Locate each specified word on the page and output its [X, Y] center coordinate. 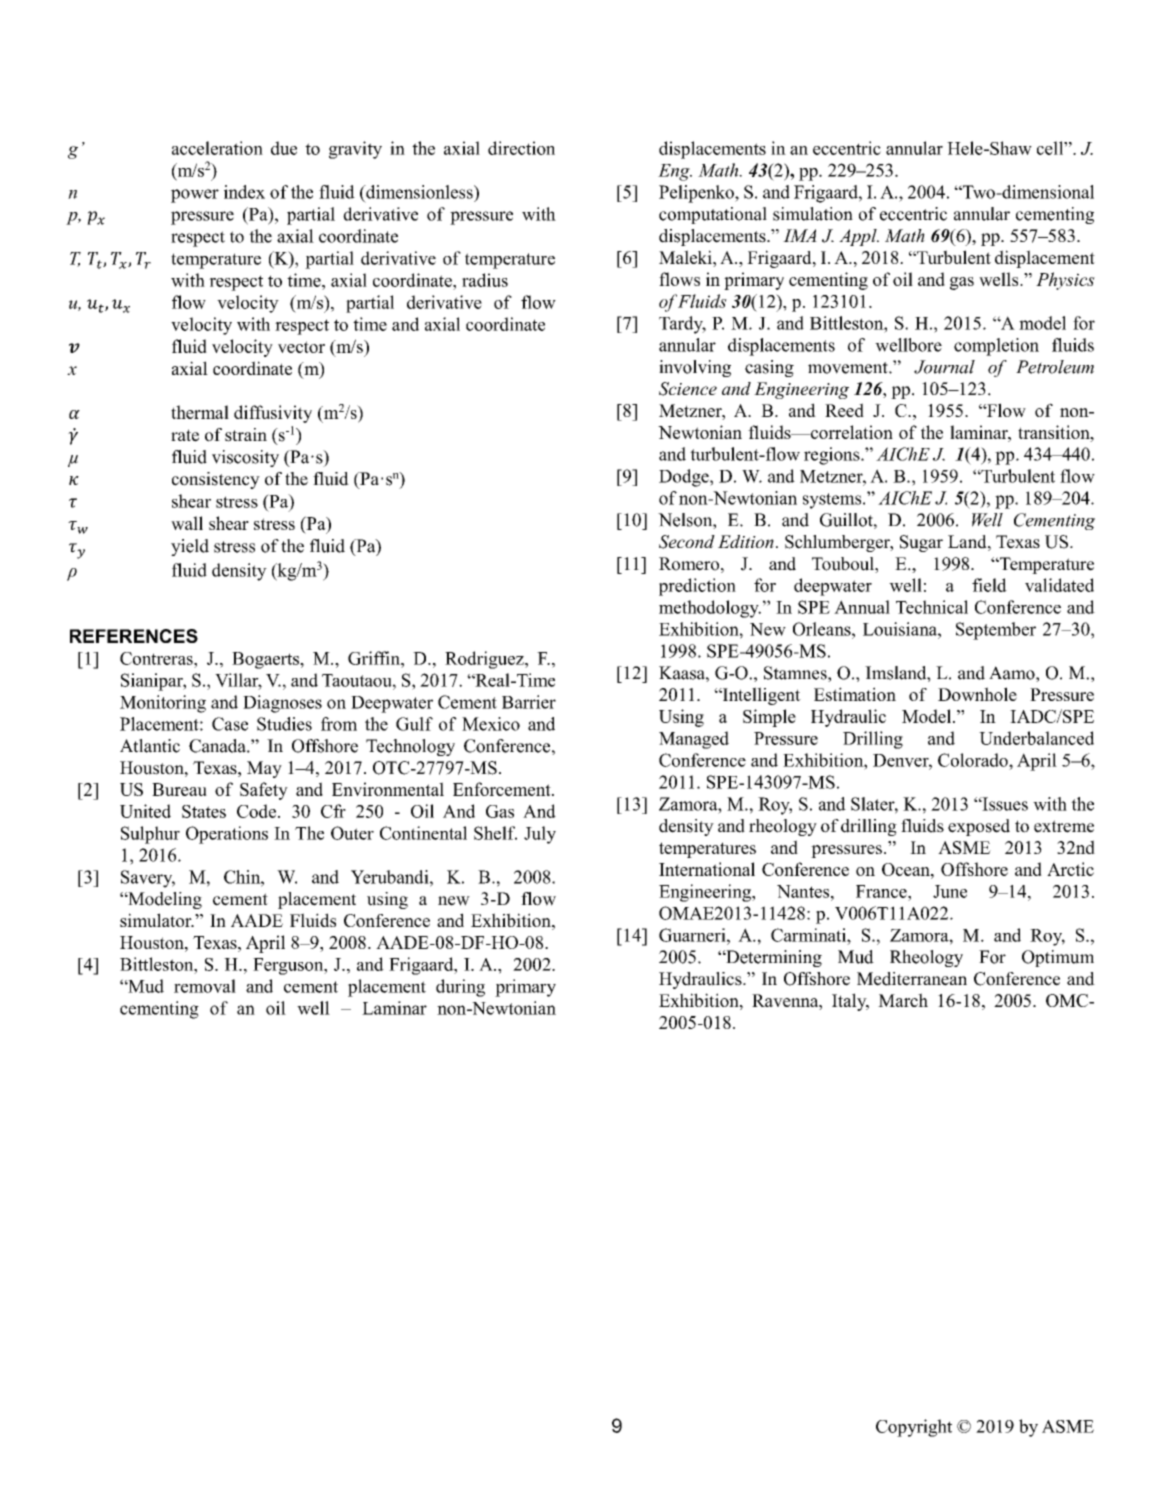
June [950, 891]
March [903, 1000]
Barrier [529, 702]
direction [521, 148]
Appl [859, 237]
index [244, 192]
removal [205, 986]
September [996, 631]
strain [246, 435]
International [707, 869]
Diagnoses [282, 704]
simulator [157, 920]
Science [688, 389]
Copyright [914, 1428]
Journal [944, 367]
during [460, 988]
